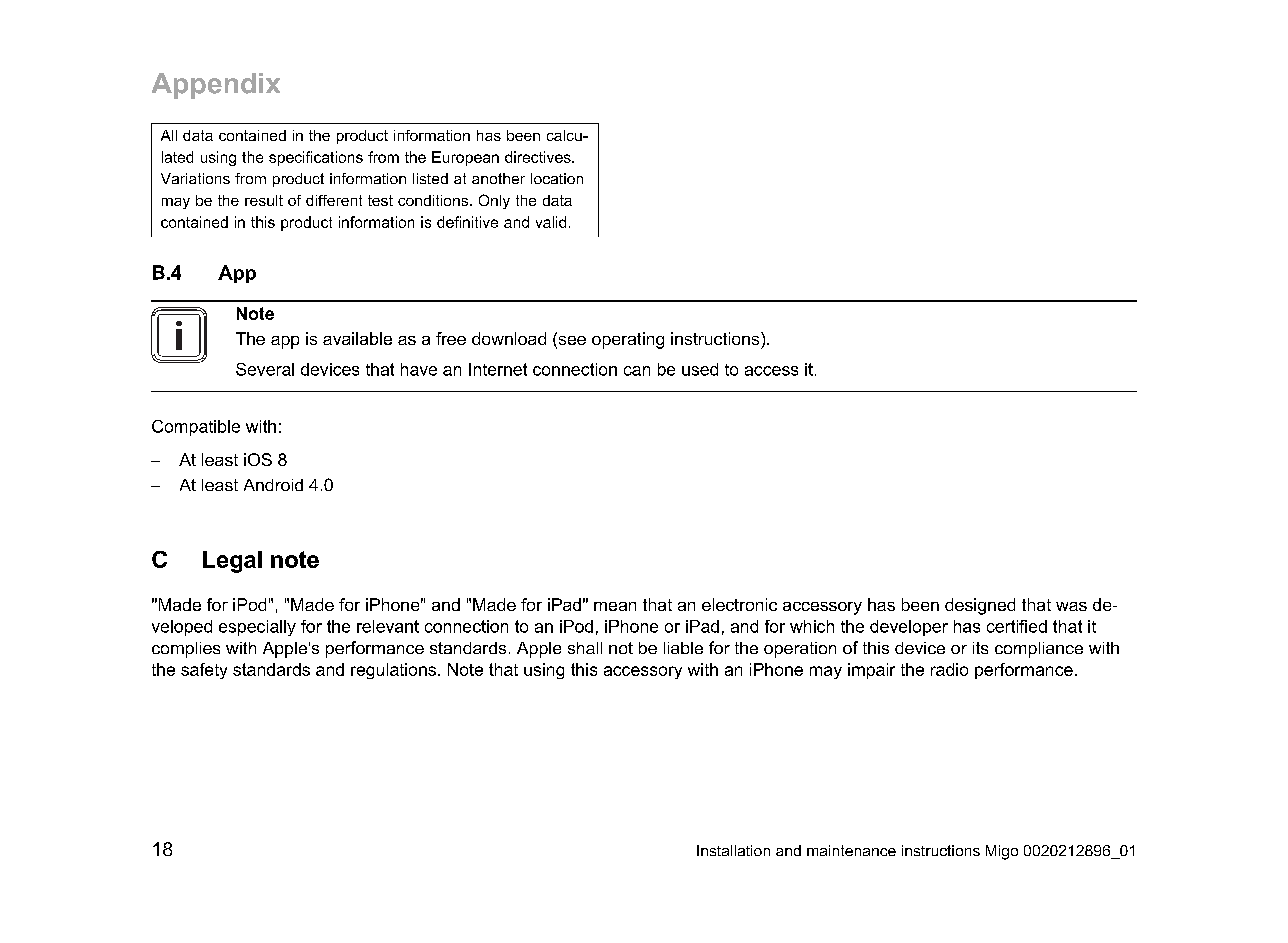  What do you see at coordinates (557, 178) in the screenshot?
I see `location` at bounding box center [557, 178].
